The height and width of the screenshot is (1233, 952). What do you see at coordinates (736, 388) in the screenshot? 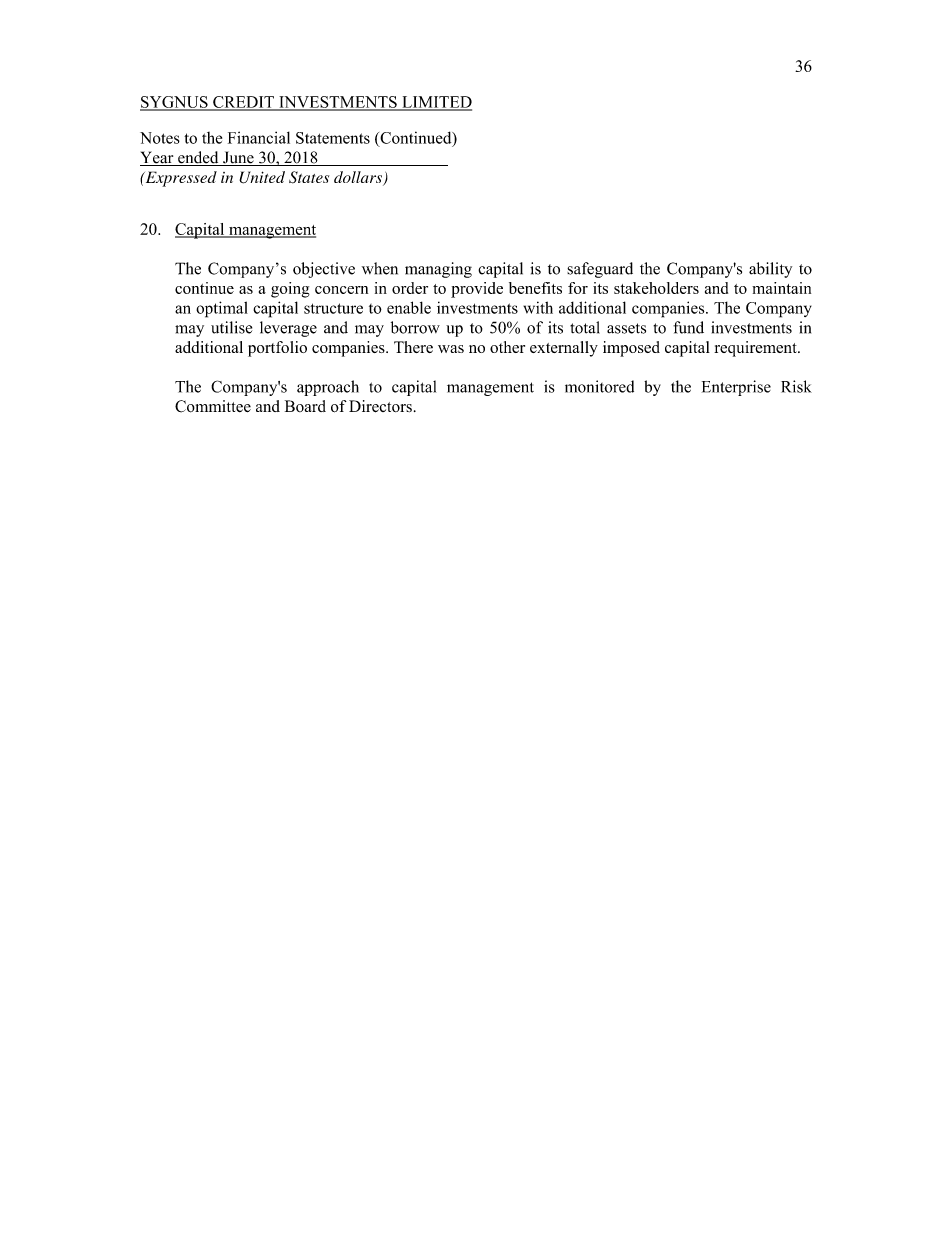
I see `Enterprise` at bounding box center [736, 388].
